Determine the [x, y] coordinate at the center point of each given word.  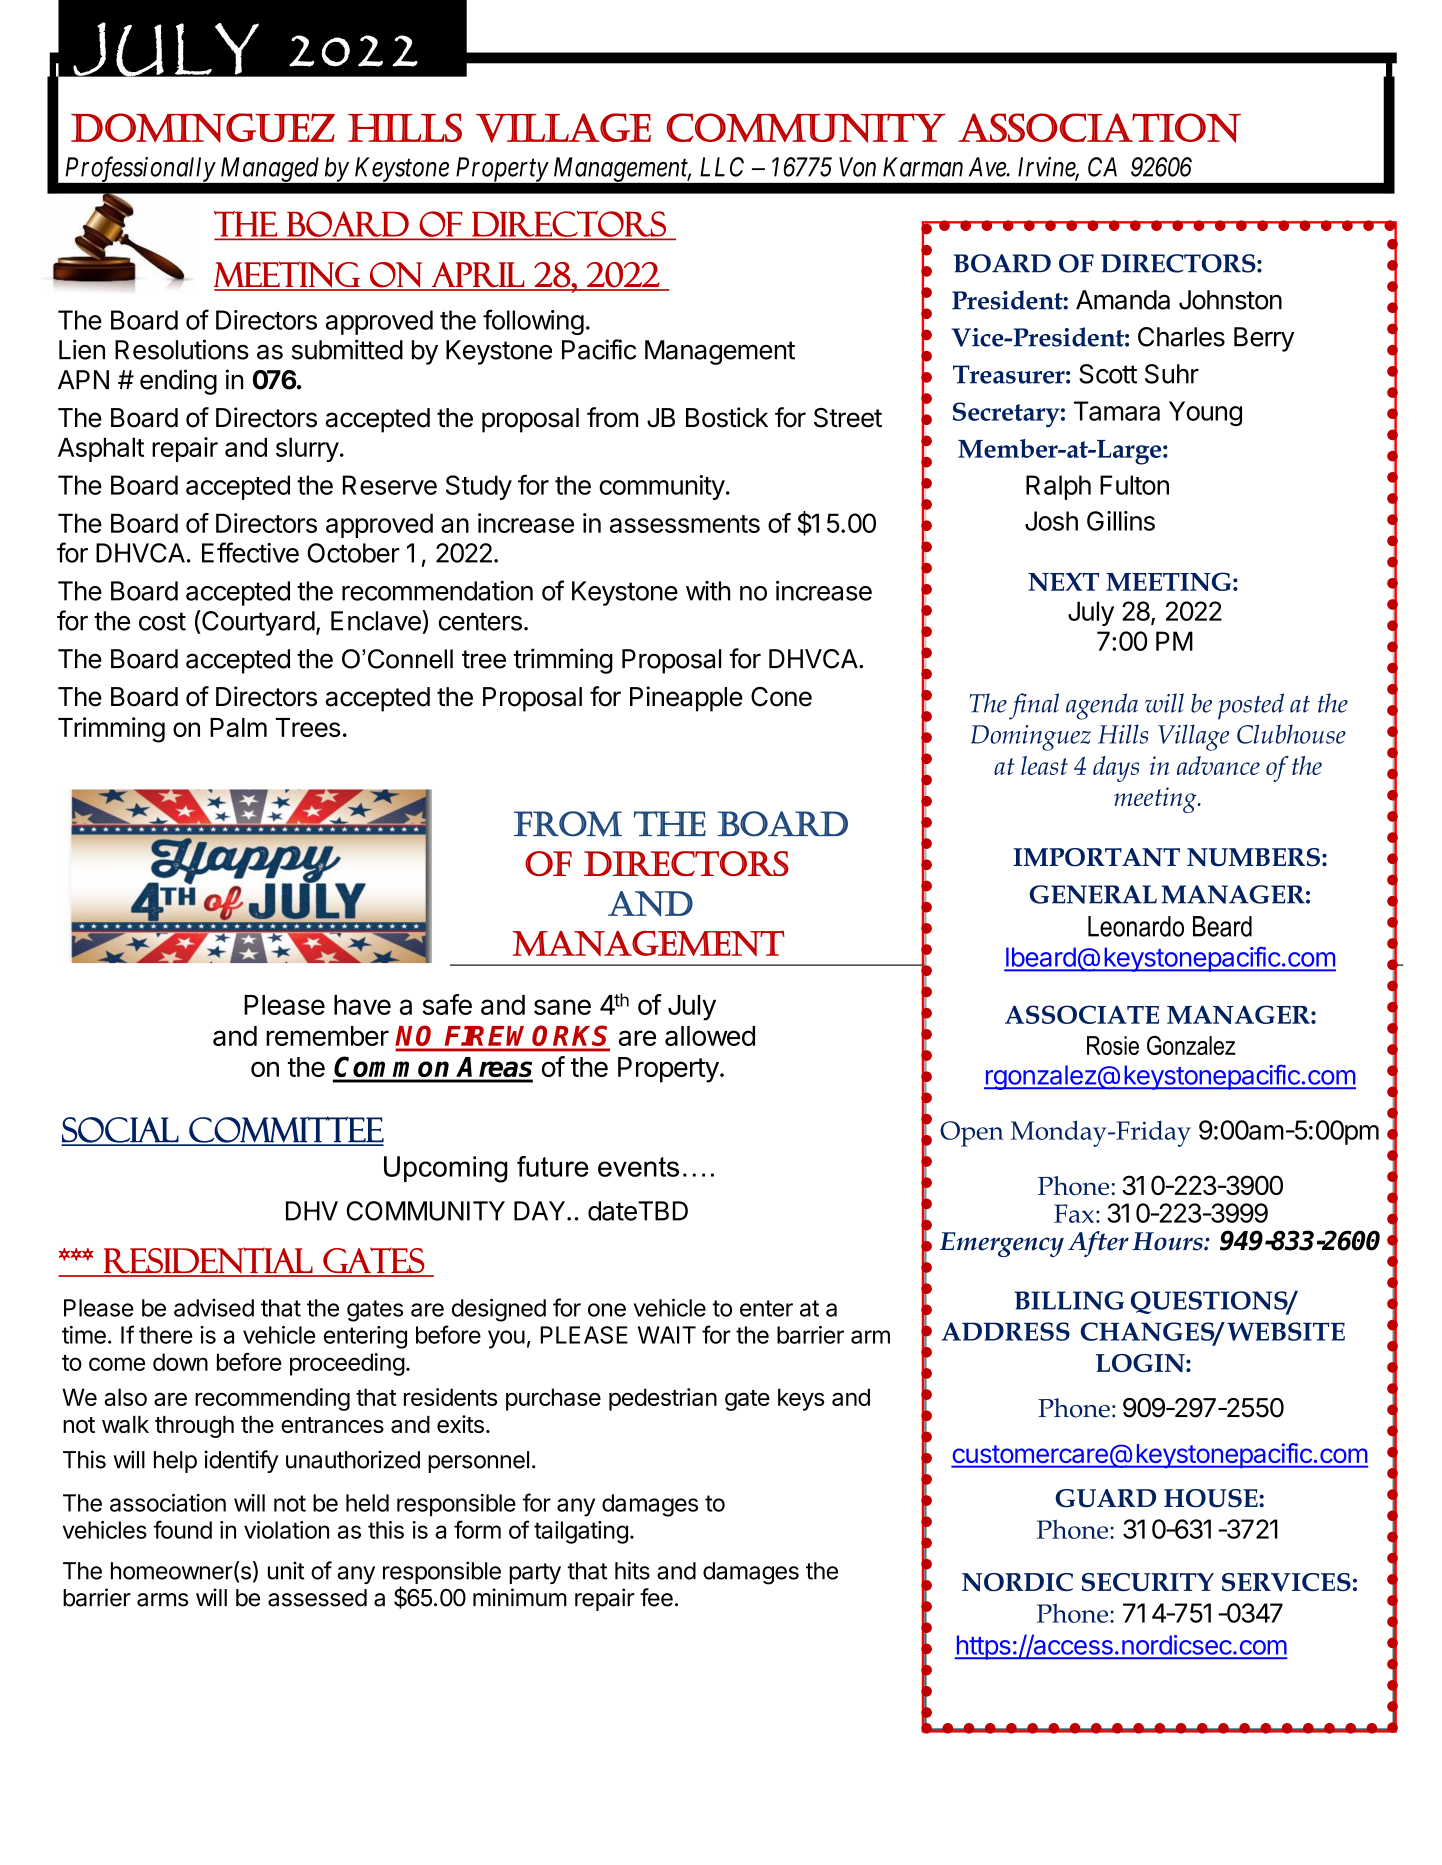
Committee [285, 1130]
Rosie [1113, 1045]
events [638, 1167]
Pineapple [686, 699]
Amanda [1123, 300]
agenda [1102, 706]
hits [632, 1570]
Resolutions [182, 349]
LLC [722, 167]
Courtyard [257, 623]
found [182, 1529]
